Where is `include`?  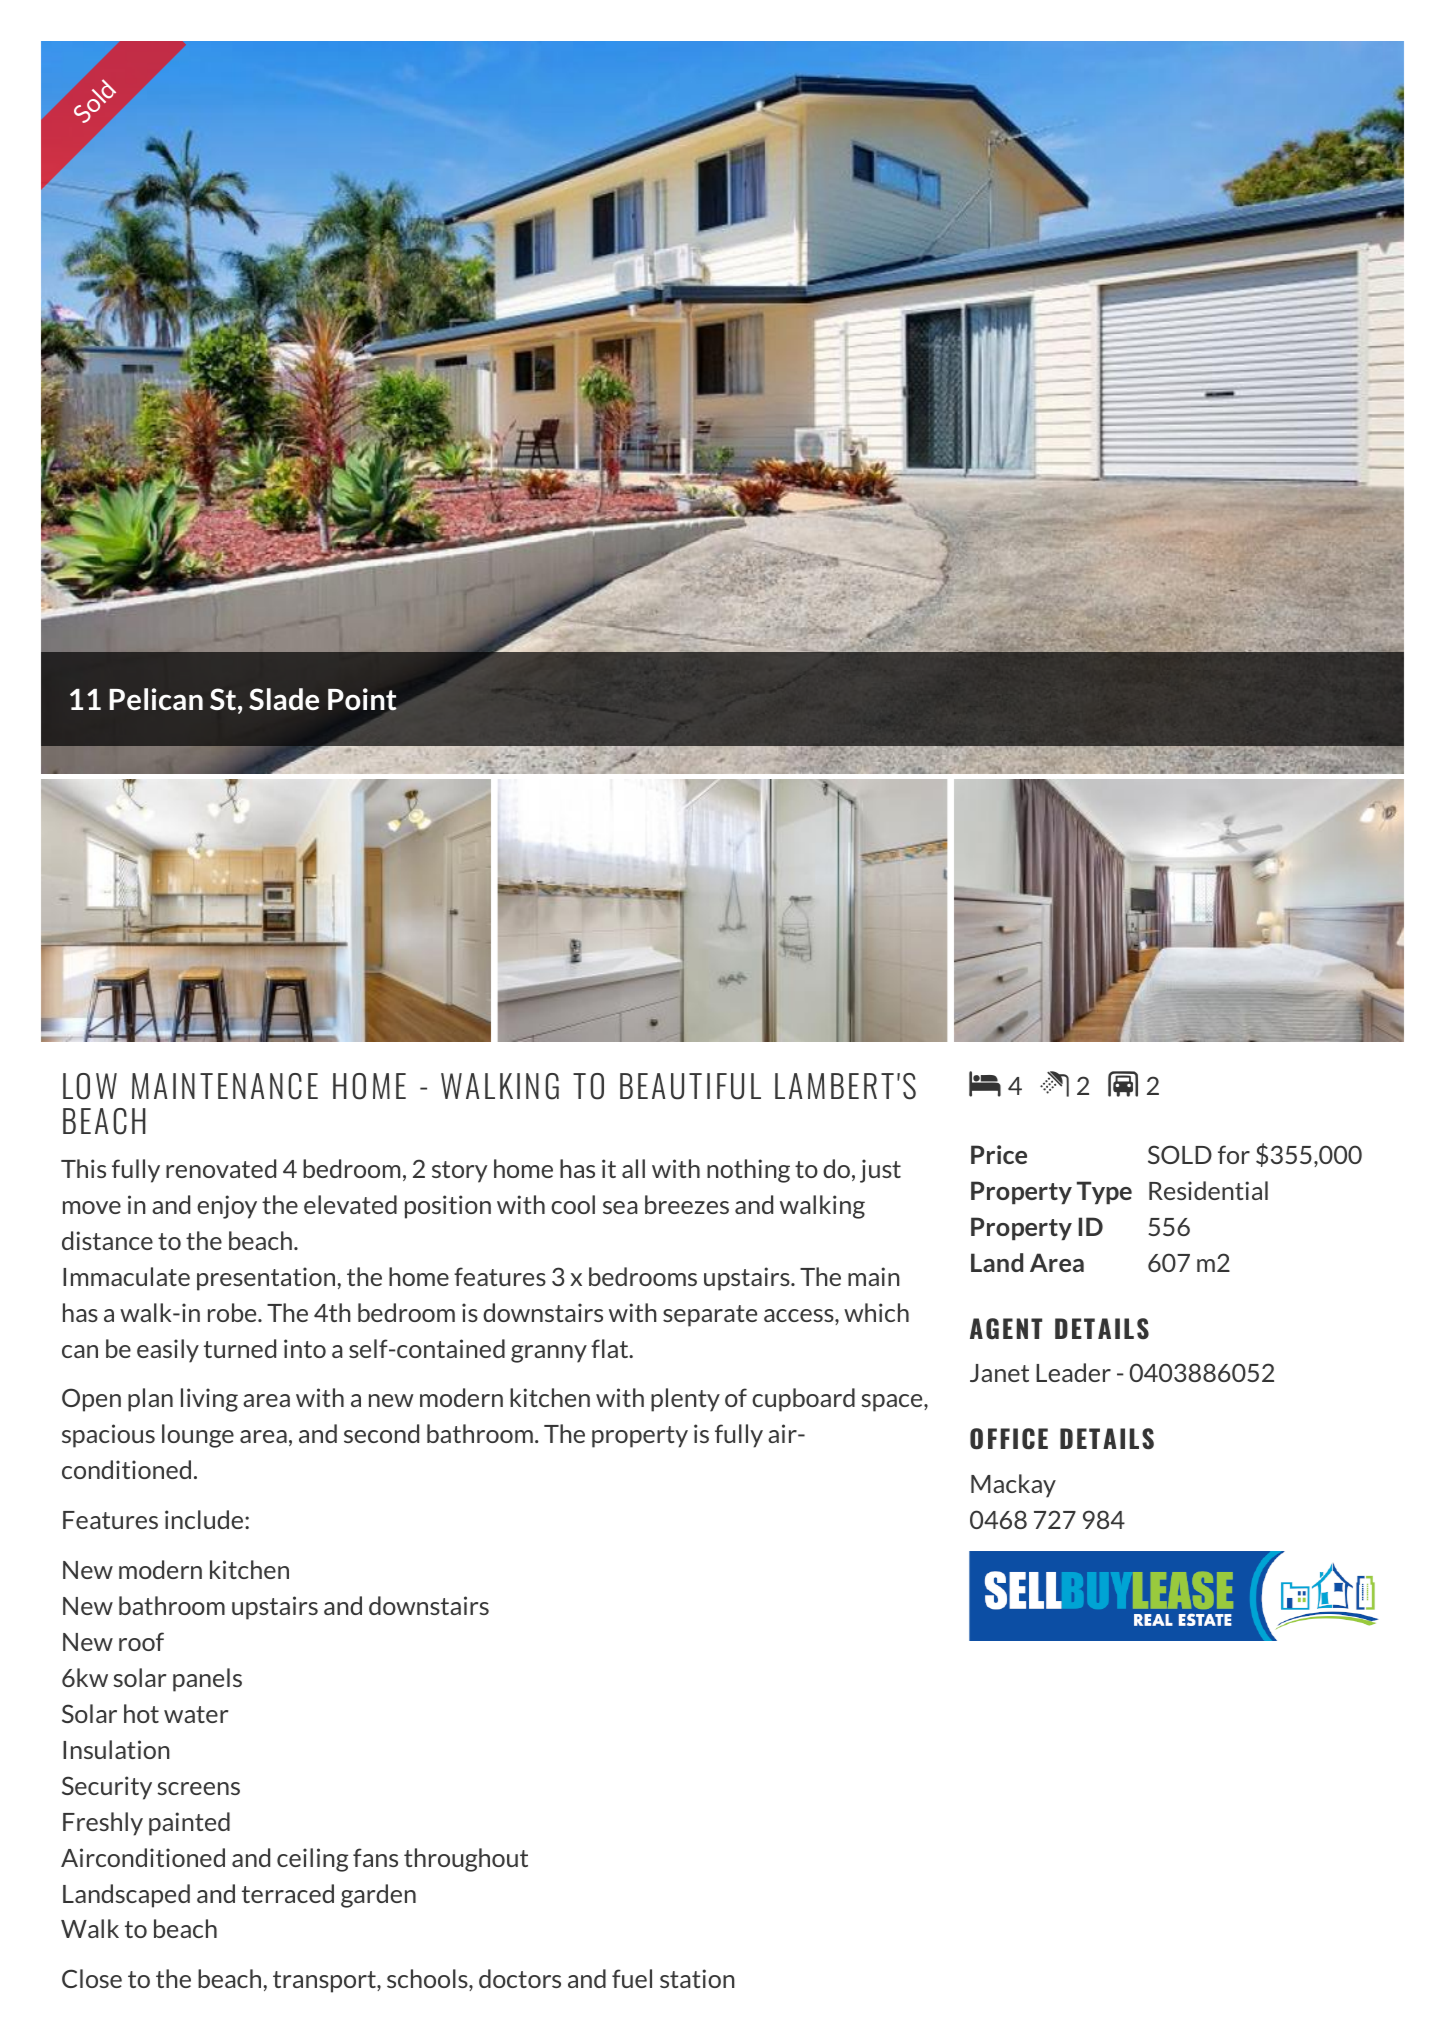 include is located at coordinates (204, 1519).
